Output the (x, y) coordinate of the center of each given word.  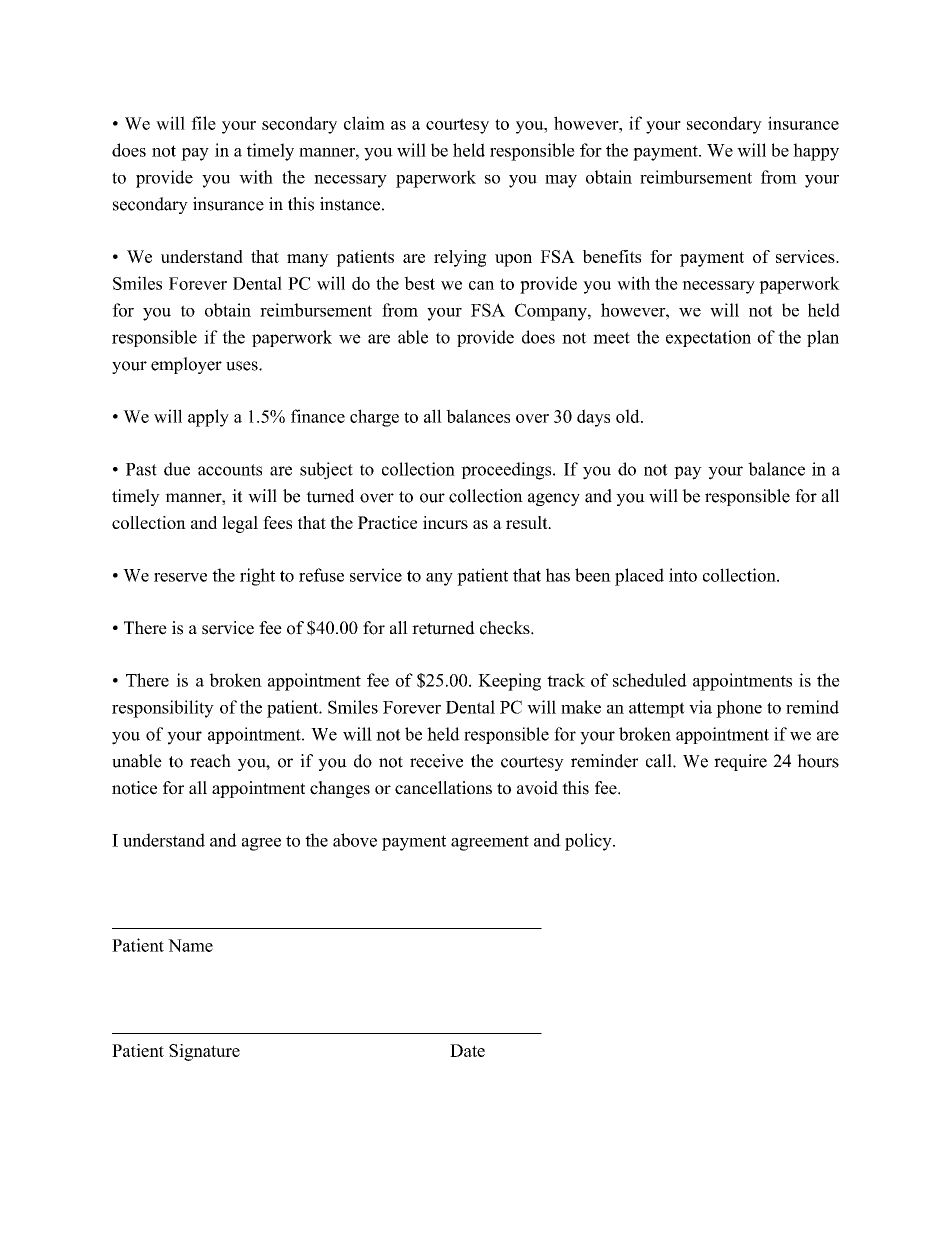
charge (374, 418)
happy (816, 152)
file (203, 123)
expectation (708, 338)
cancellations (443, 788)
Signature (204, 1052)
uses (243, 366)
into (683, 575)
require (740, 762)
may (561, 181)
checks (506, 628)
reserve (180, 577)
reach (210, 761)
